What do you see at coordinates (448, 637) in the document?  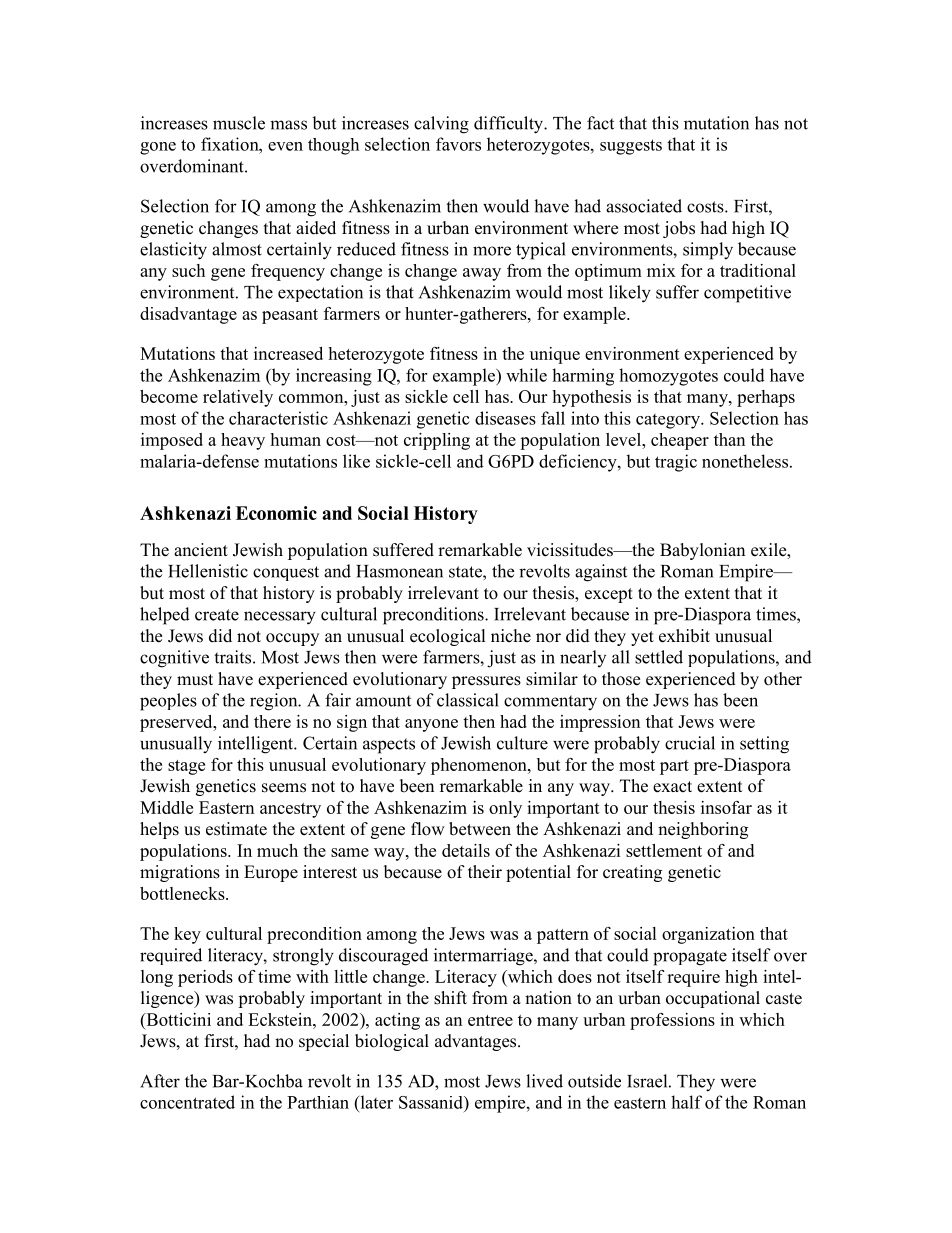 I see `ecological` at bounding box center [448, 637].
